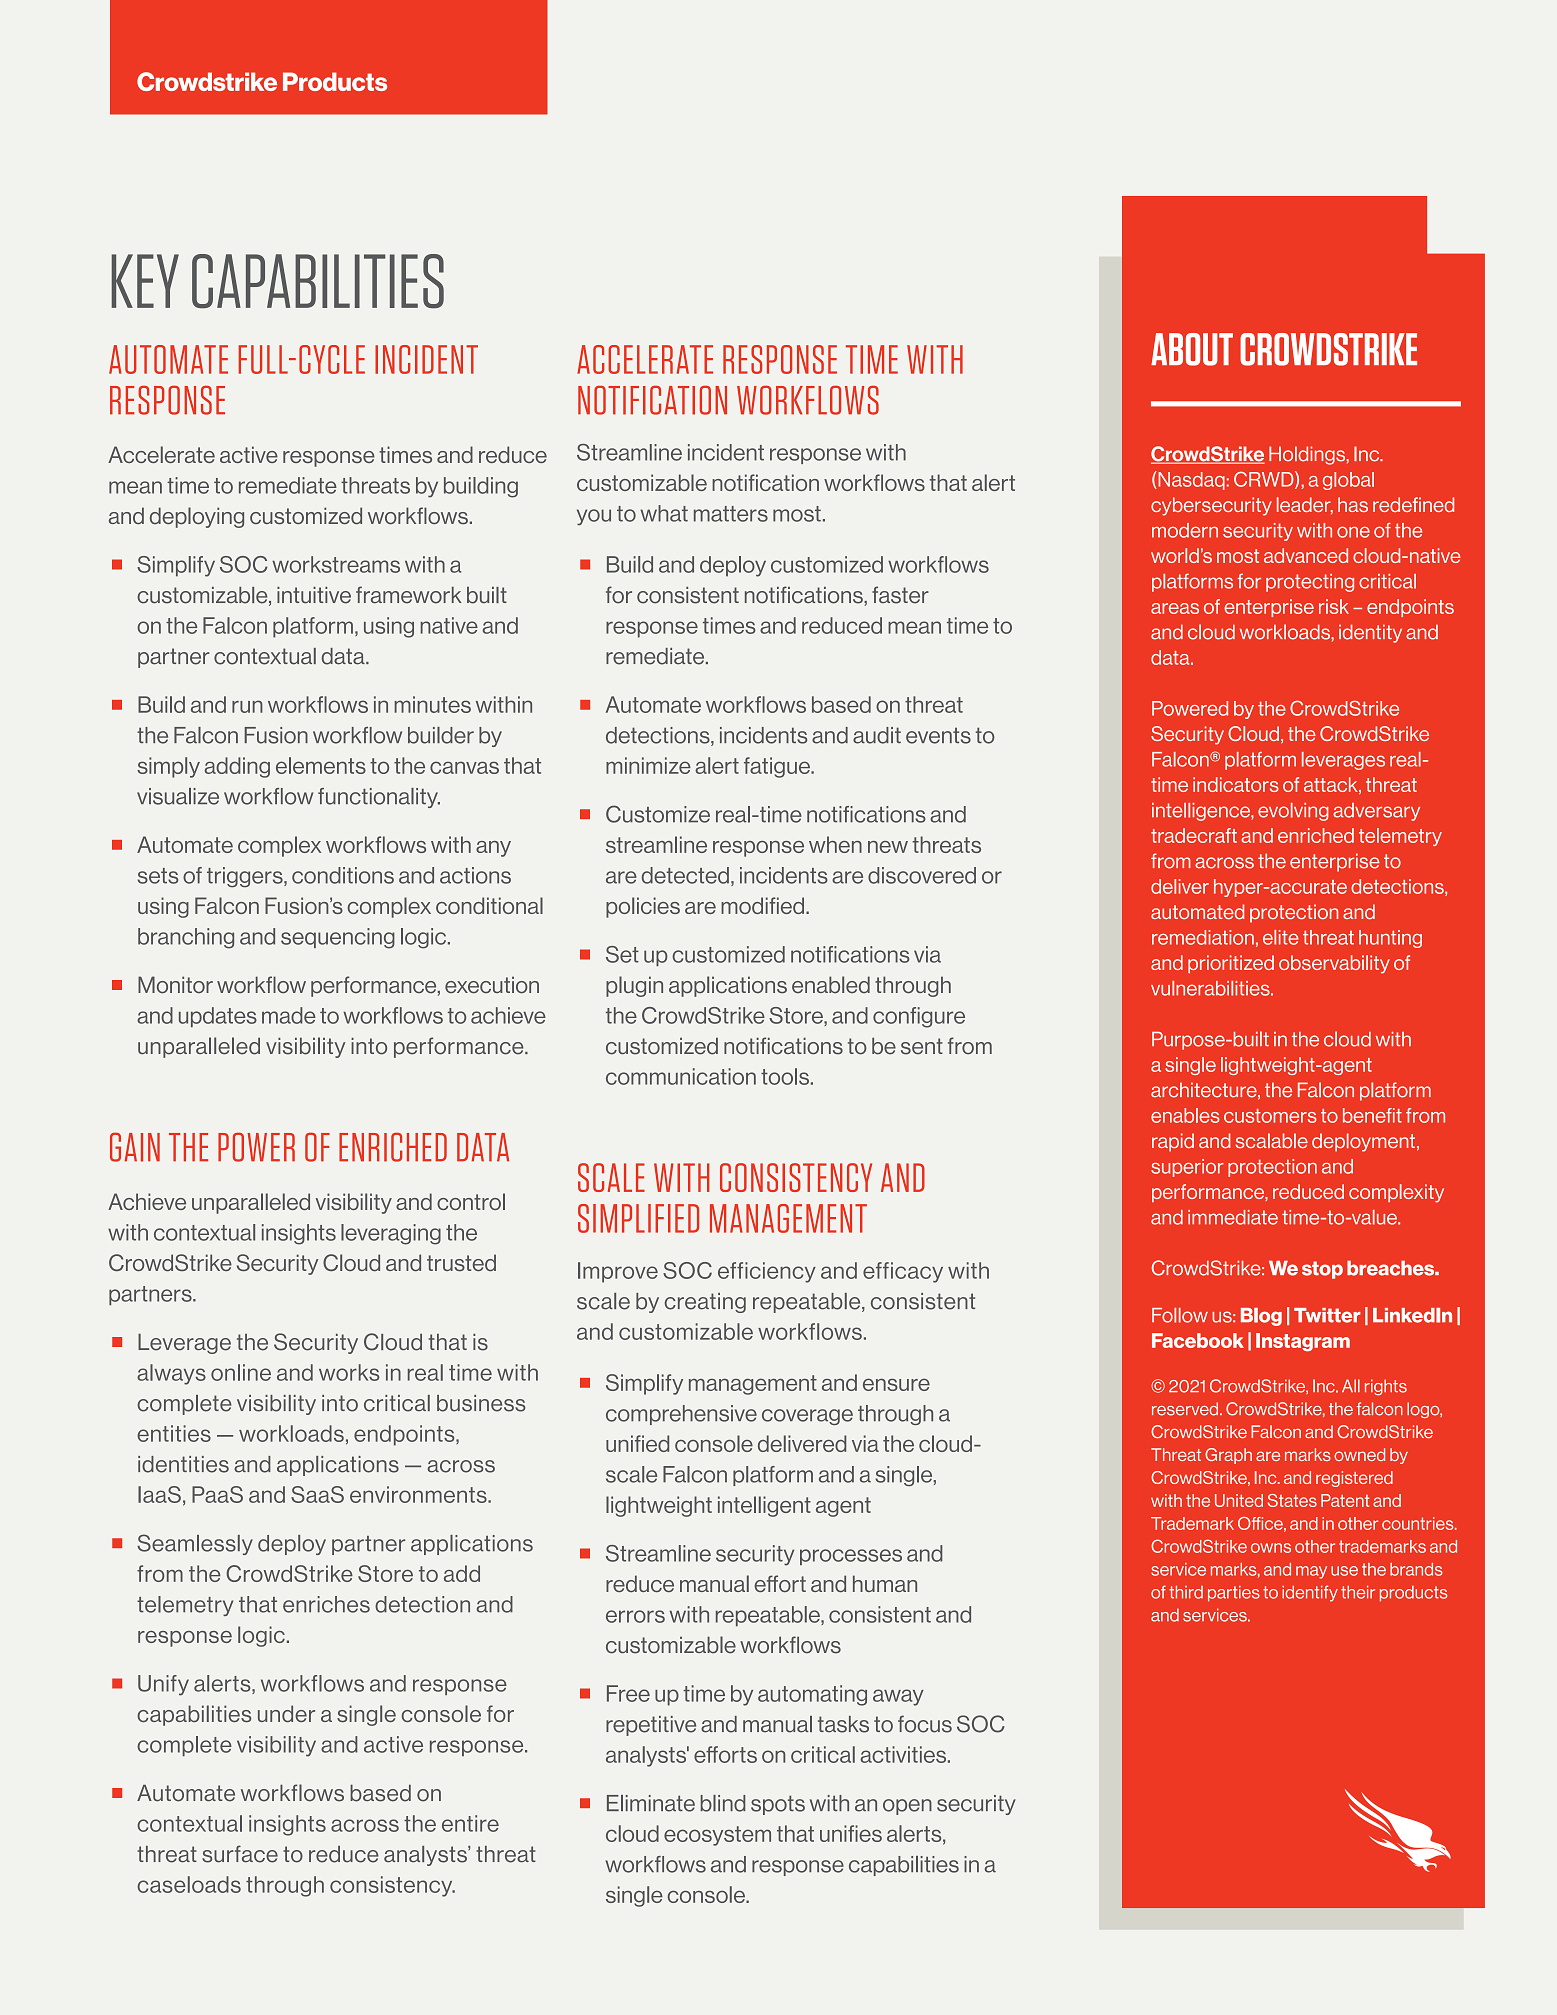 The image size is (1557, 2015). I want to click on efficiency, so click(767, 1272).
